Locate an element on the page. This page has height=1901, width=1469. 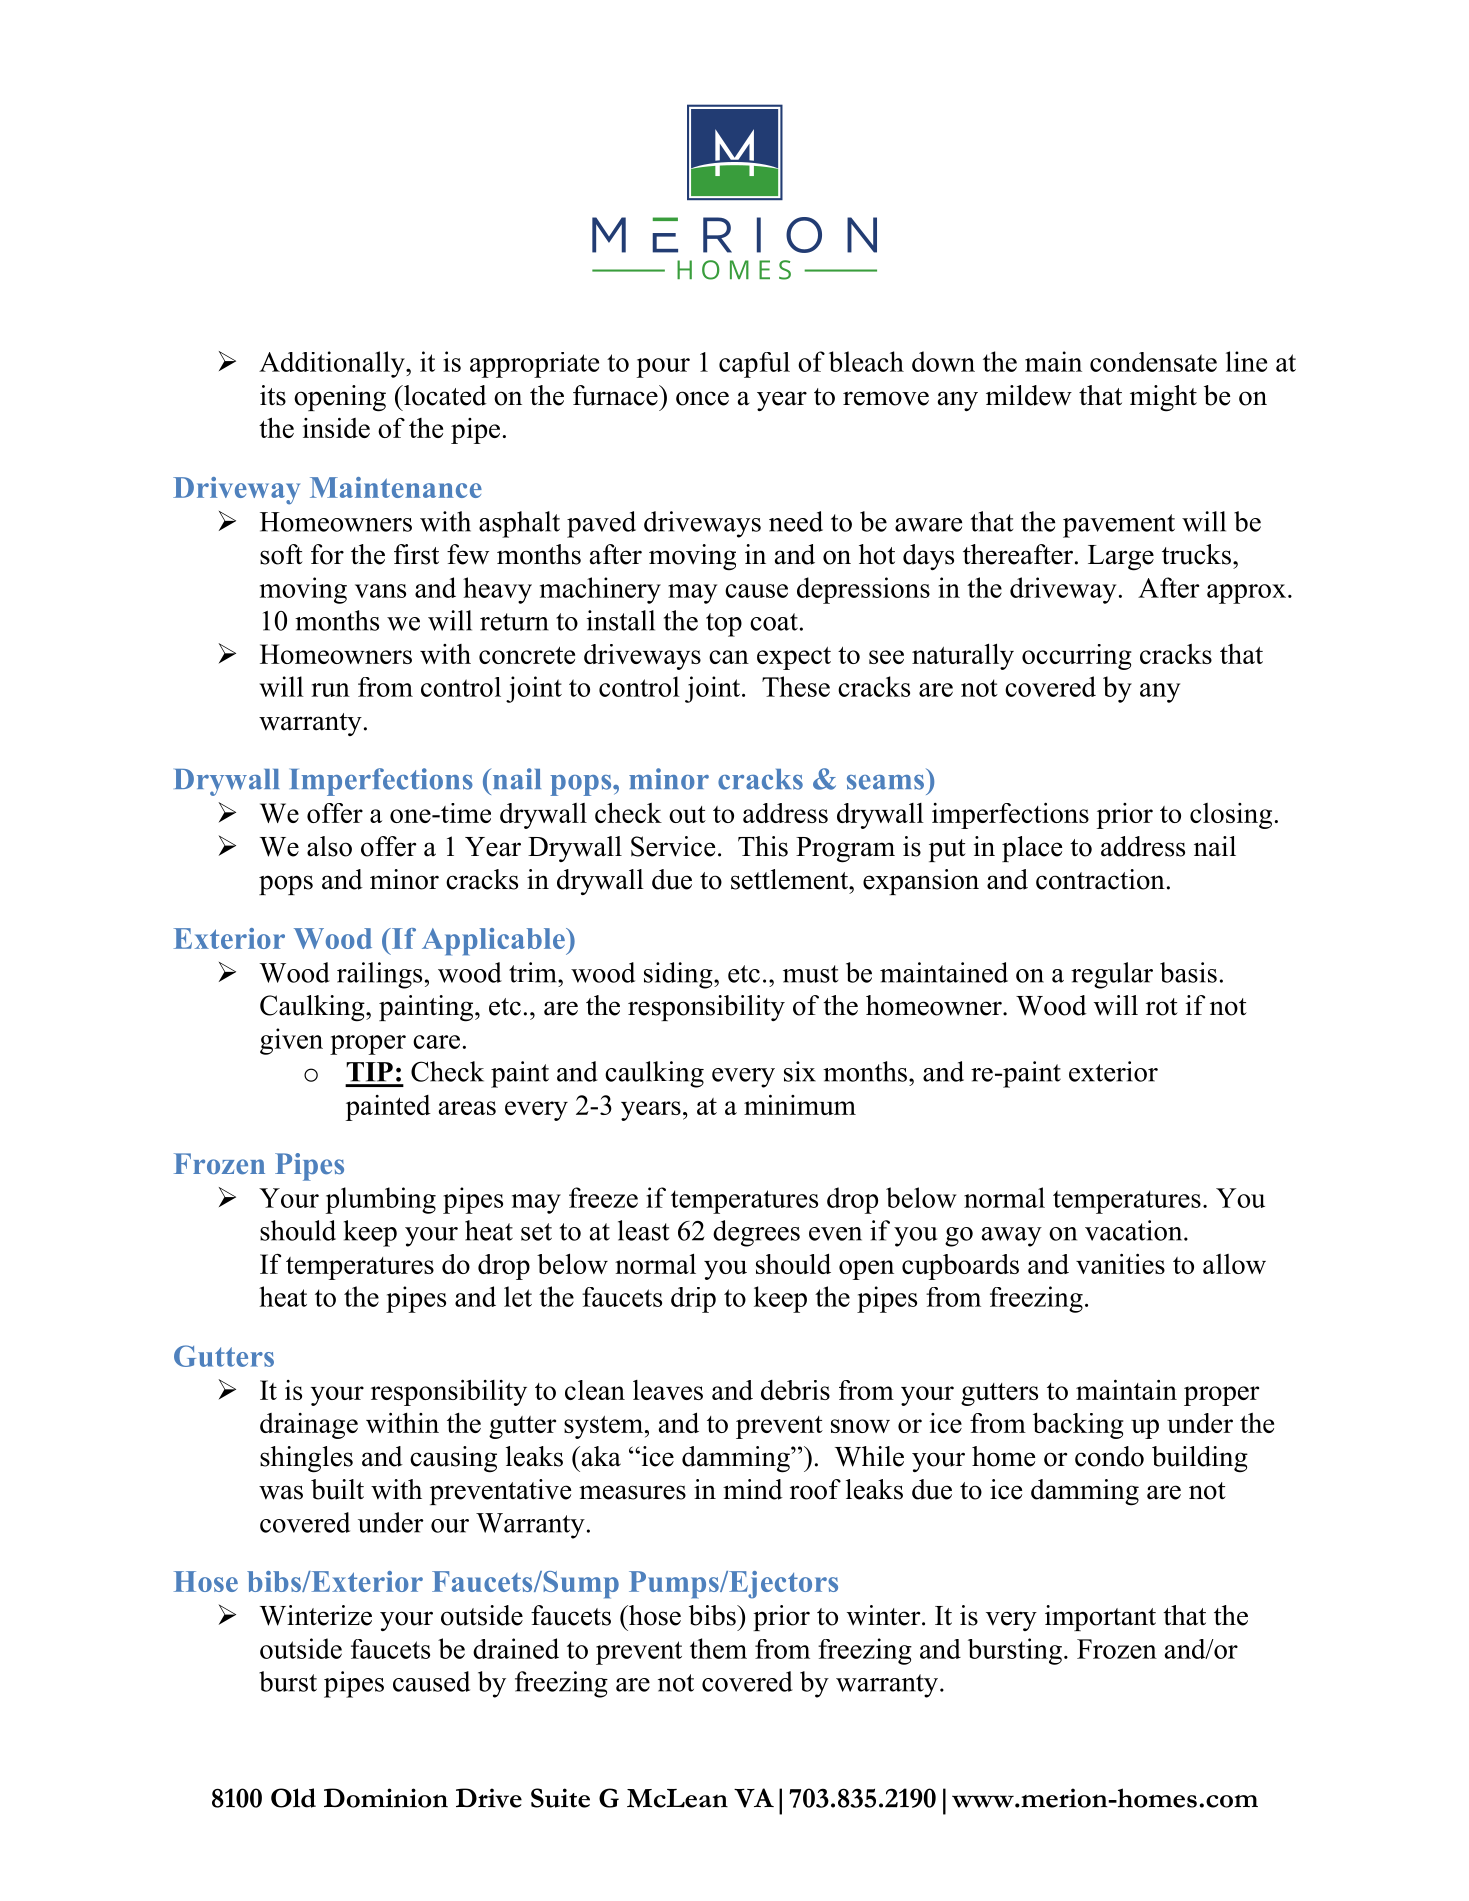
drip is located at coordinates (693, 1300).
